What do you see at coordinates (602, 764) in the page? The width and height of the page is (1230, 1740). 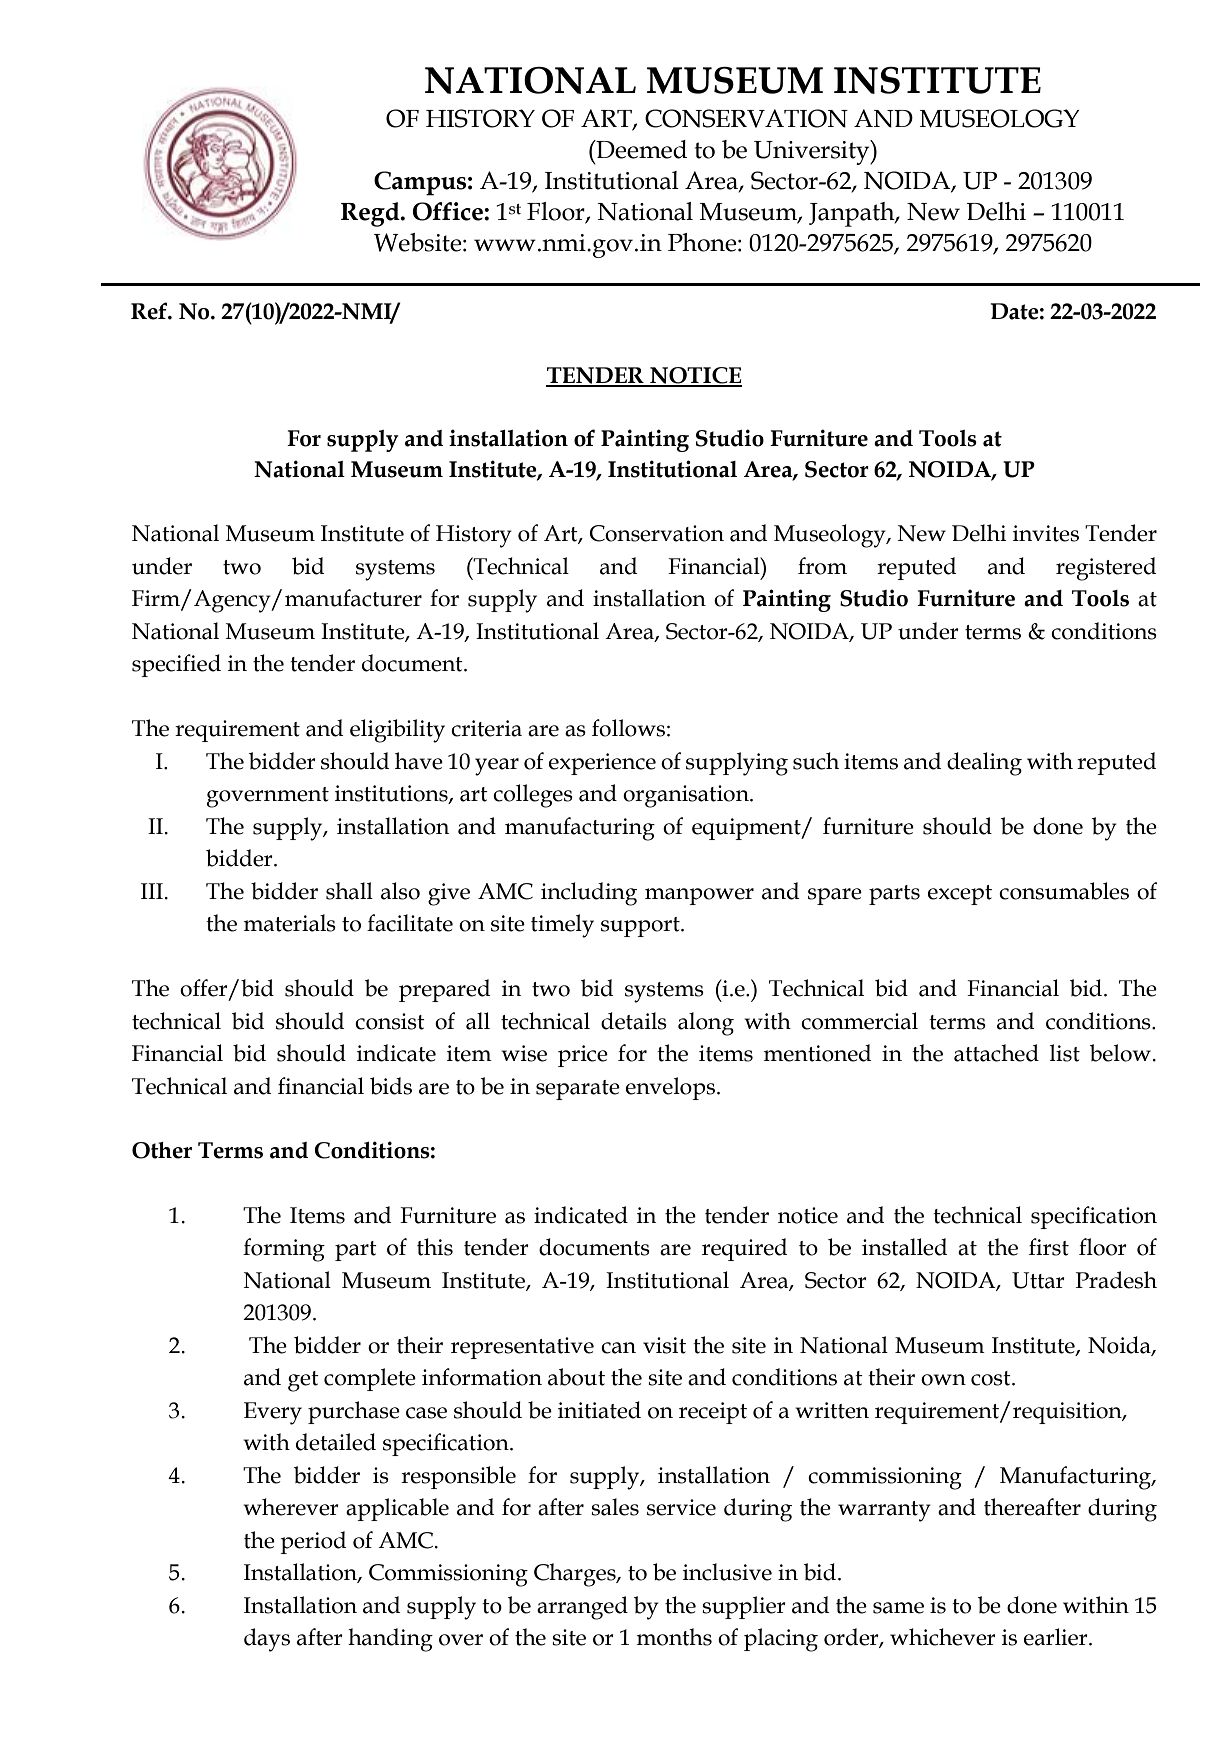 I see `experience` at bounding box center [602, 764].
